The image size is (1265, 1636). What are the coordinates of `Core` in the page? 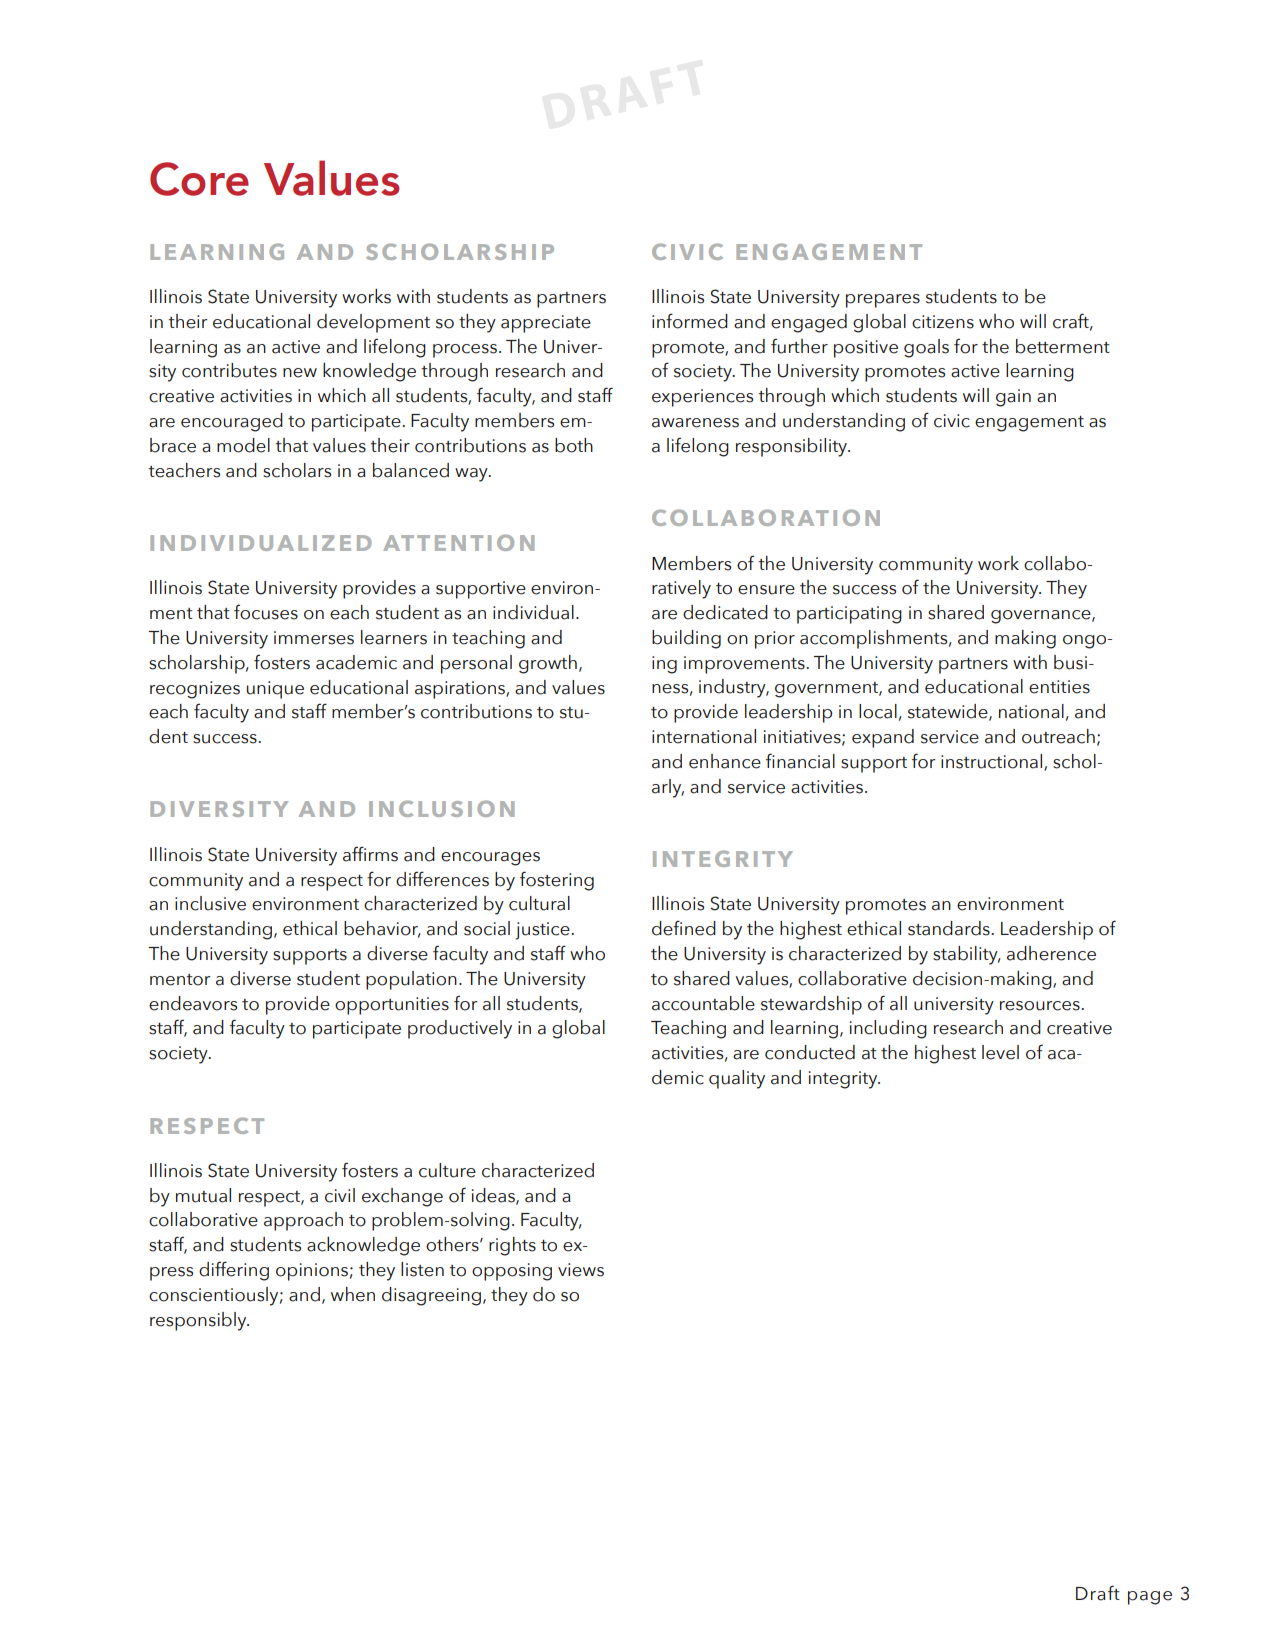 It's located at (199, 179).
